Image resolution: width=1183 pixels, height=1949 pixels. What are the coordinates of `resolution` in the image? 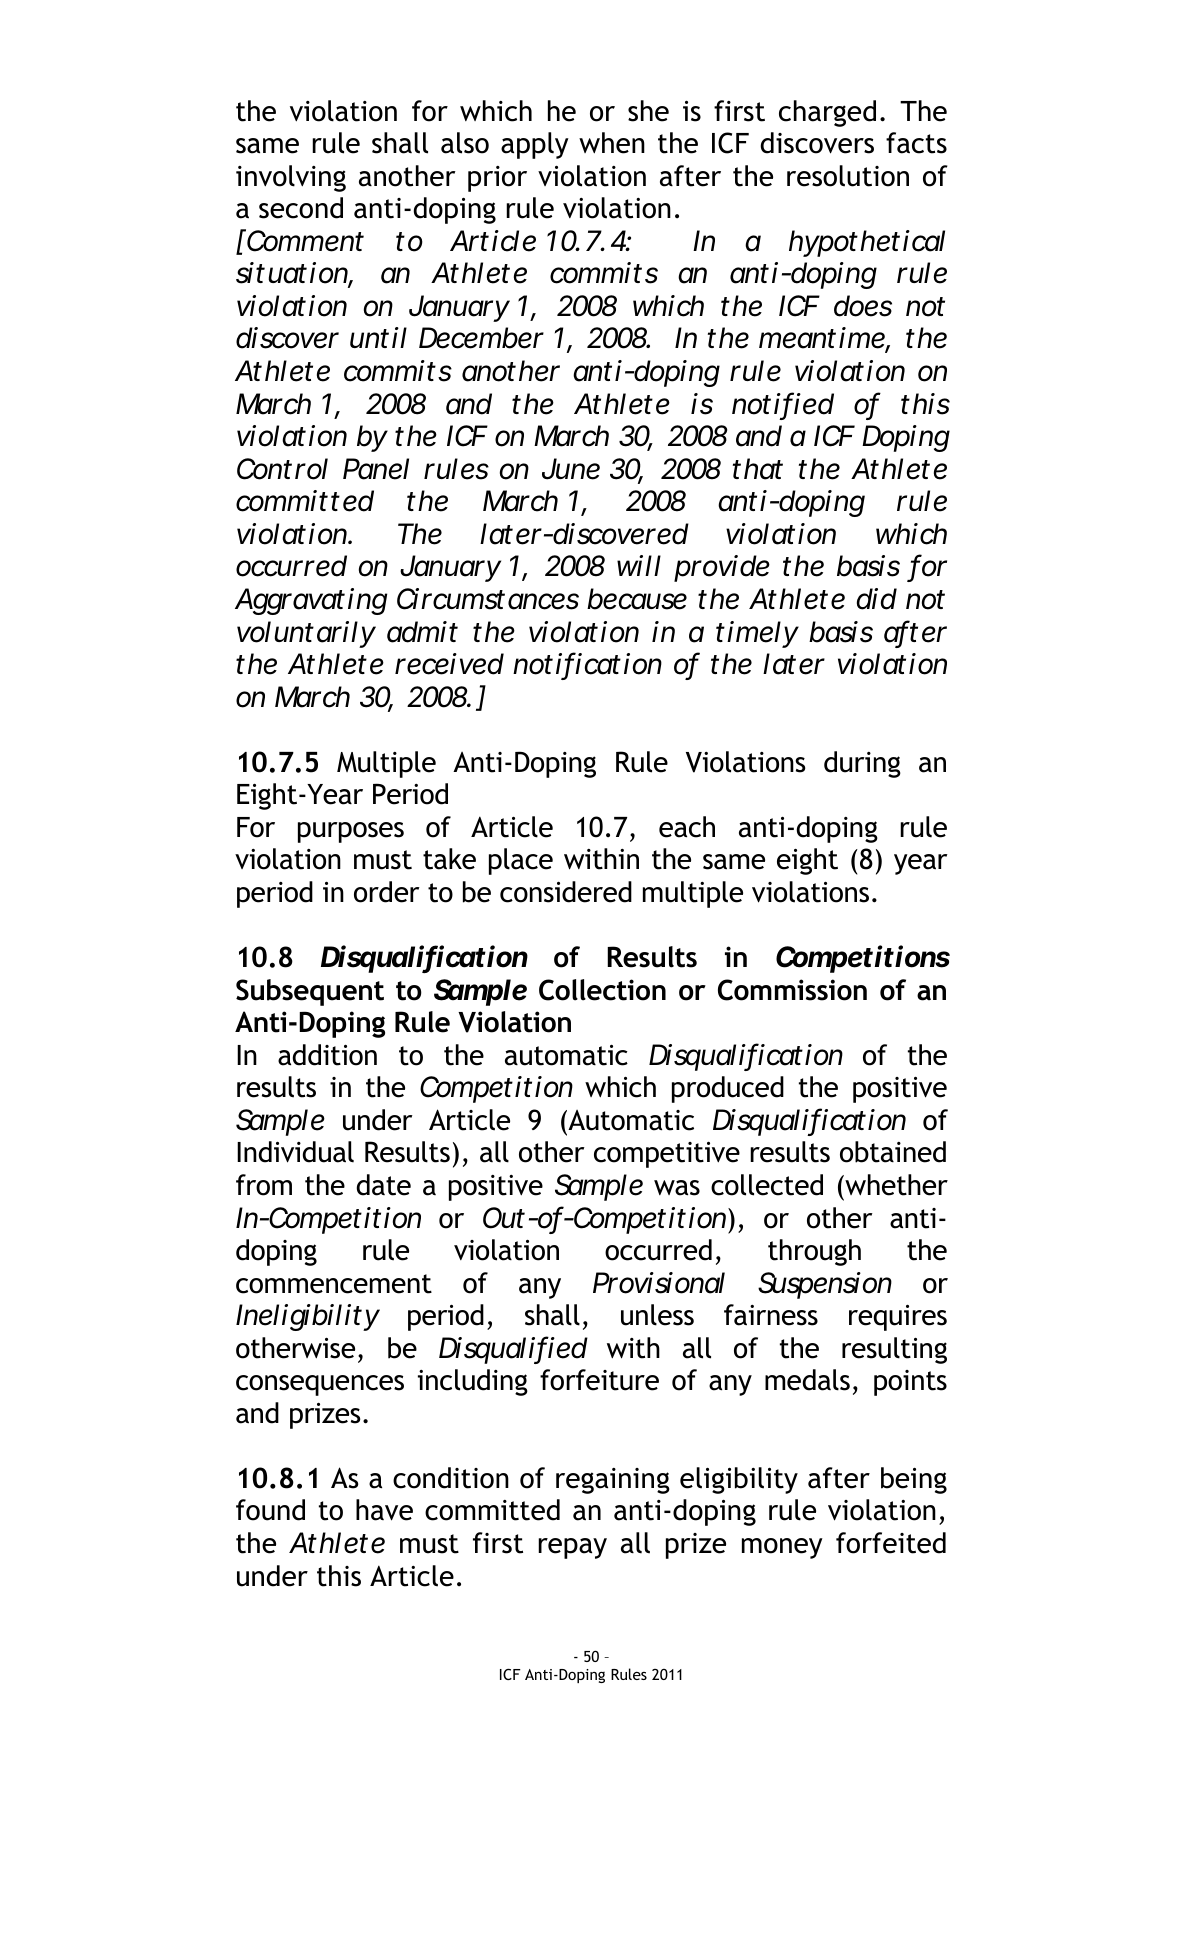 It's located at (848, 176).
